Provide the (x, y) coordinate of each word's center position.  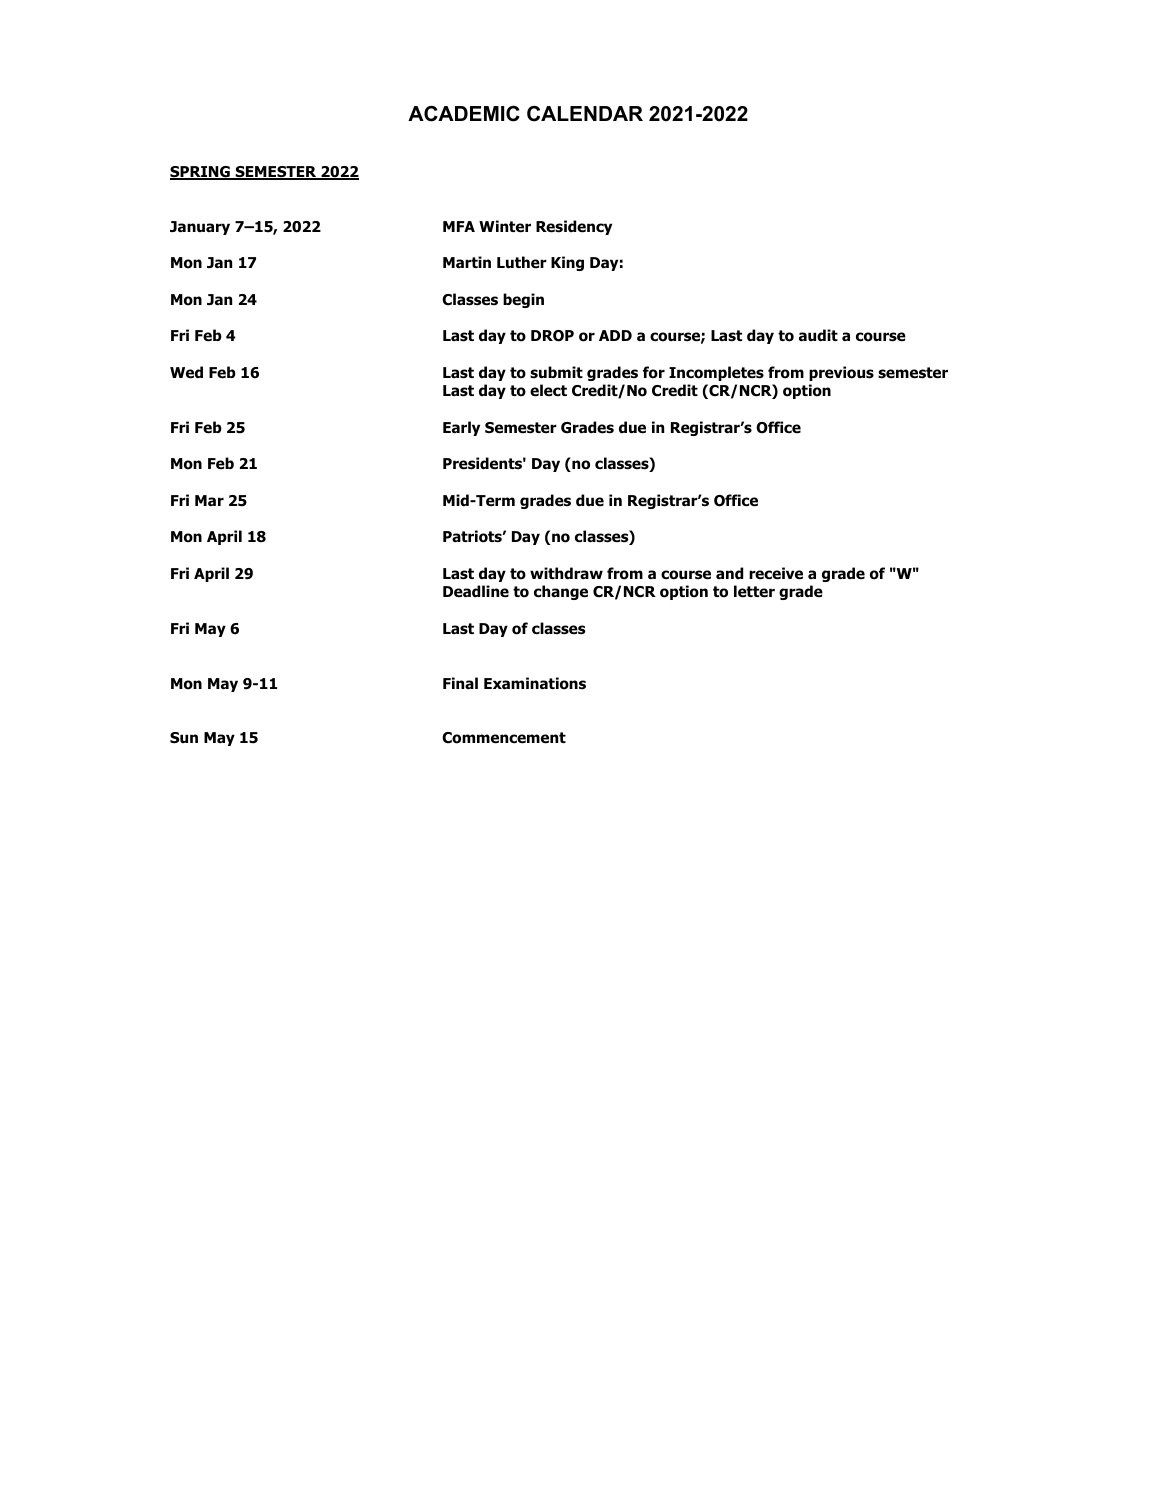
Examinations (535, 683)
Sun (184, 737)
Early (461, 428)
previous (841, 373)
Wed (186, 372)
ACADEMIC (464, 114)
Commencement (504, 738)
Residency (574, 227)
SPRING (201, 173)
